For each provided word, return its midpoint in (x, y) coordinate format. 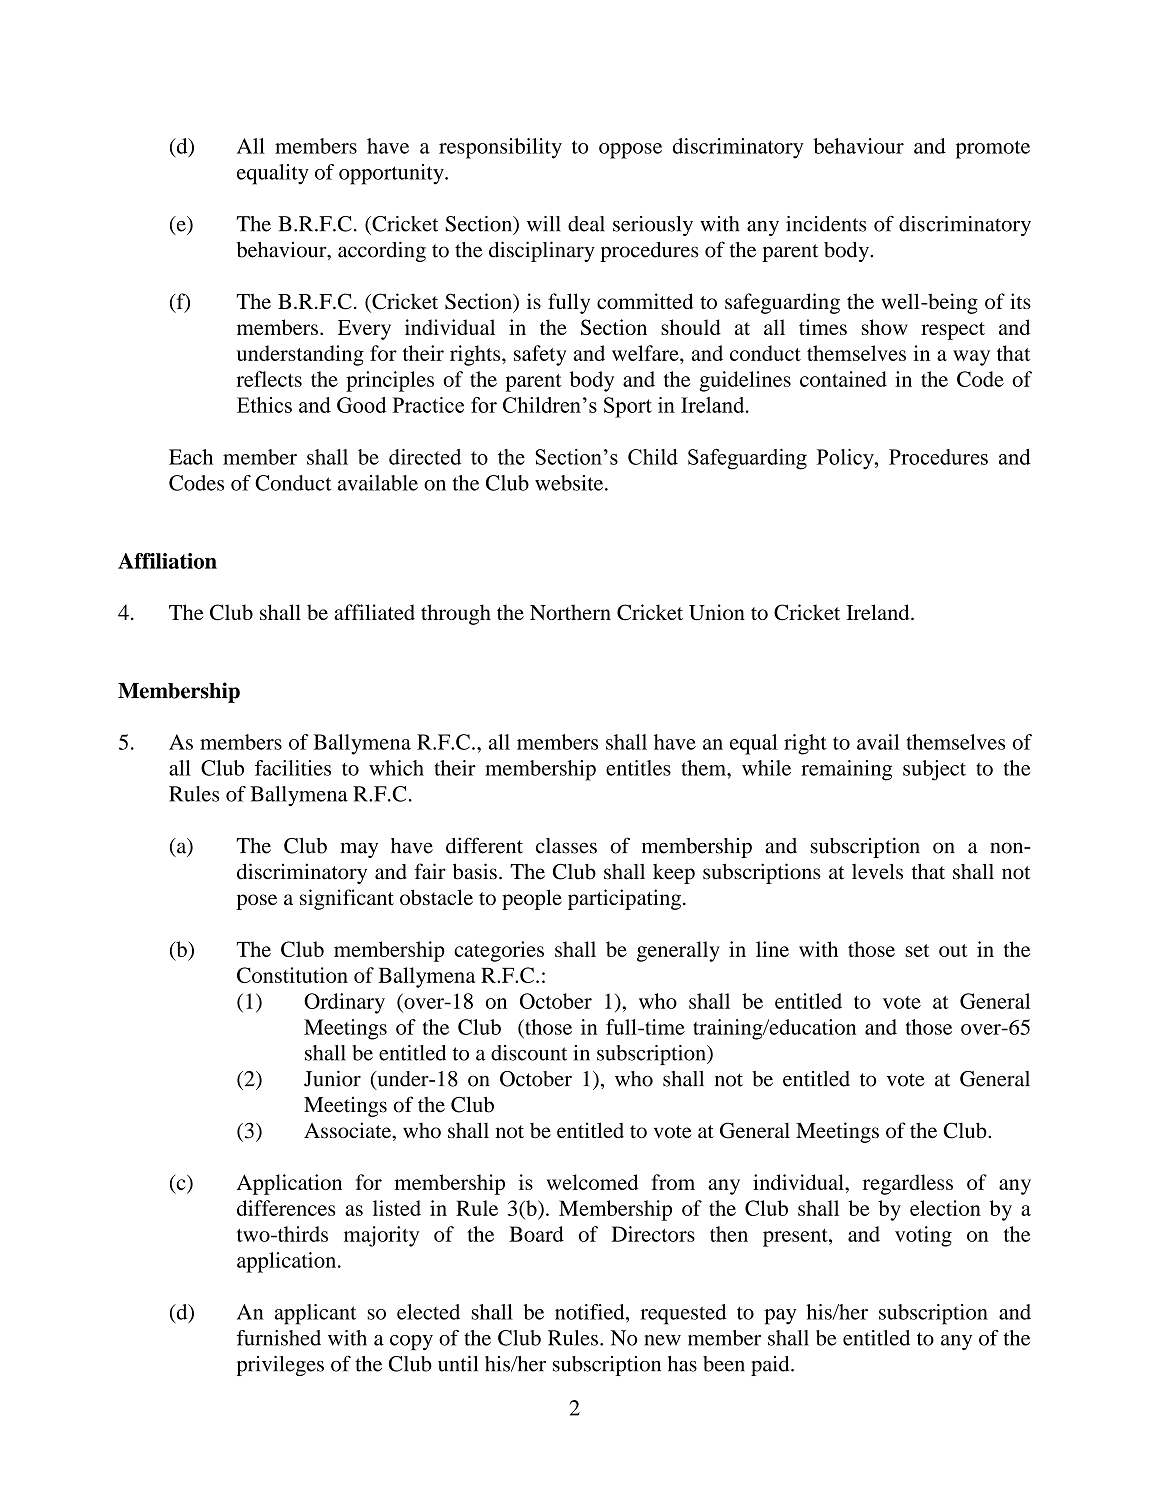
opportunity (392, 174)
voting (923, 1236)
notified (591, 1312)
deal (586, 224)
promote (993, 149)
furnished (279, 1338)
